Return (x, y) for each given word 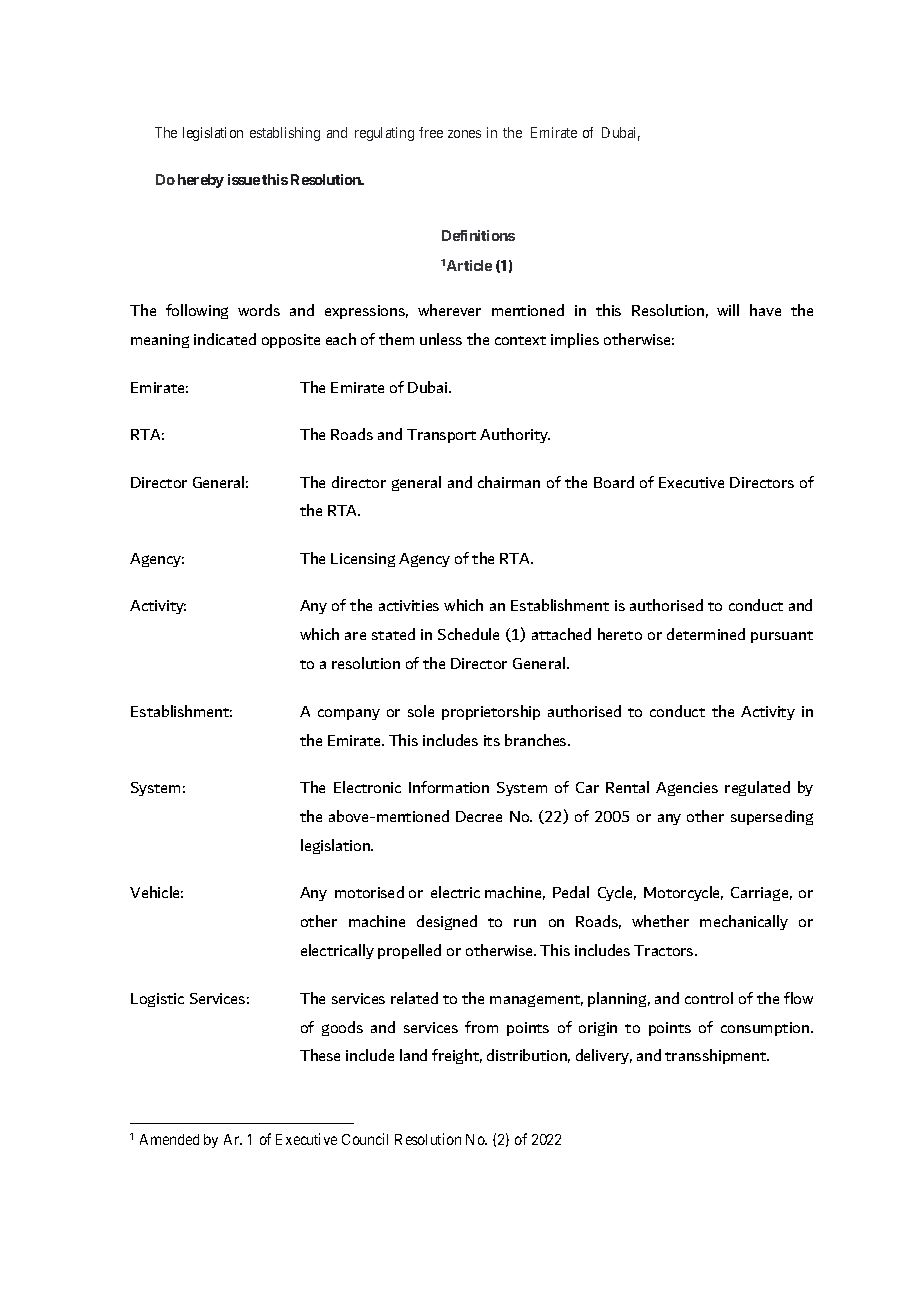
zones (464, 134)
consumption (766, 1029)
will (728, 310)
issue (244, 179)
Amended (169, 1139)
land (413, 1055)
